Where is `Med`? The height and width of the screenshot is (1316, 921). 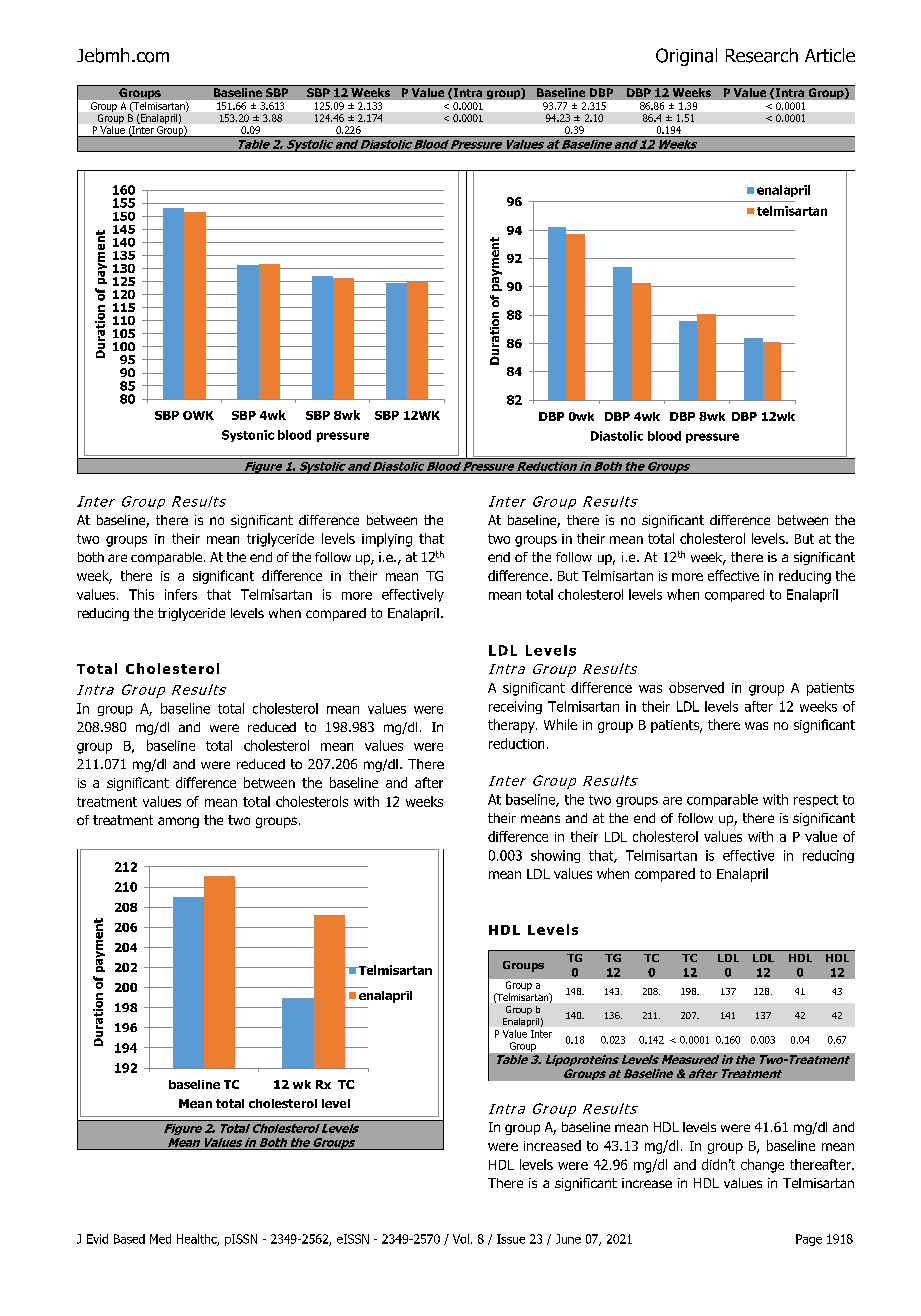 Med is located at coordinates (160, 1239).
